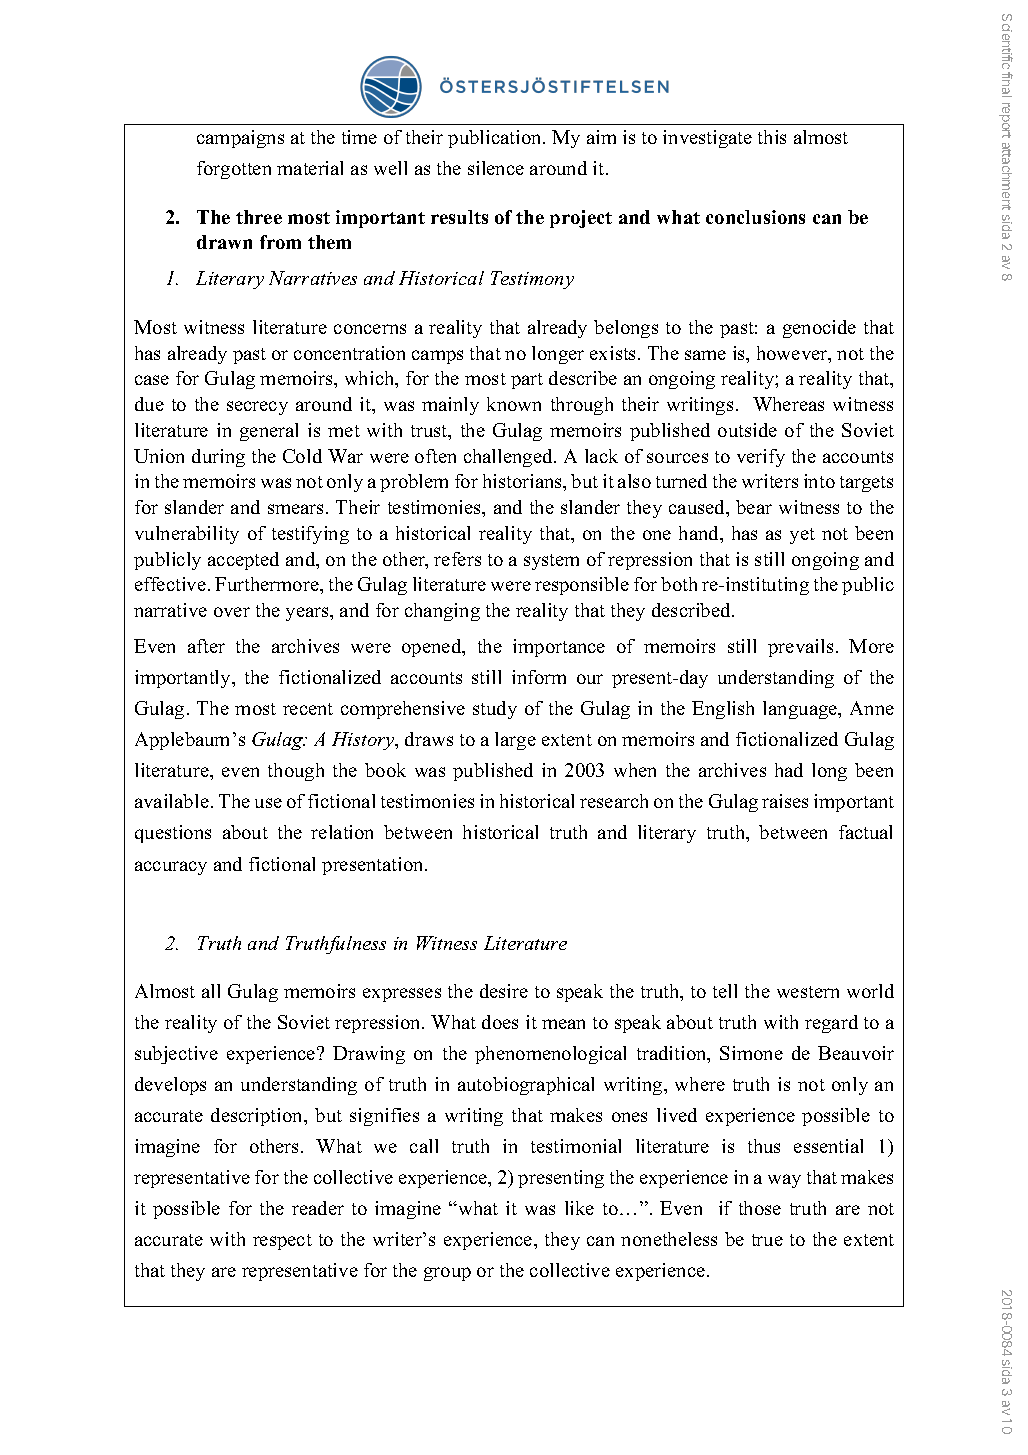  What do you see at coordinates (767, 1240) in the screenshot?
I see `true` at bounding box center [767, 1240].
